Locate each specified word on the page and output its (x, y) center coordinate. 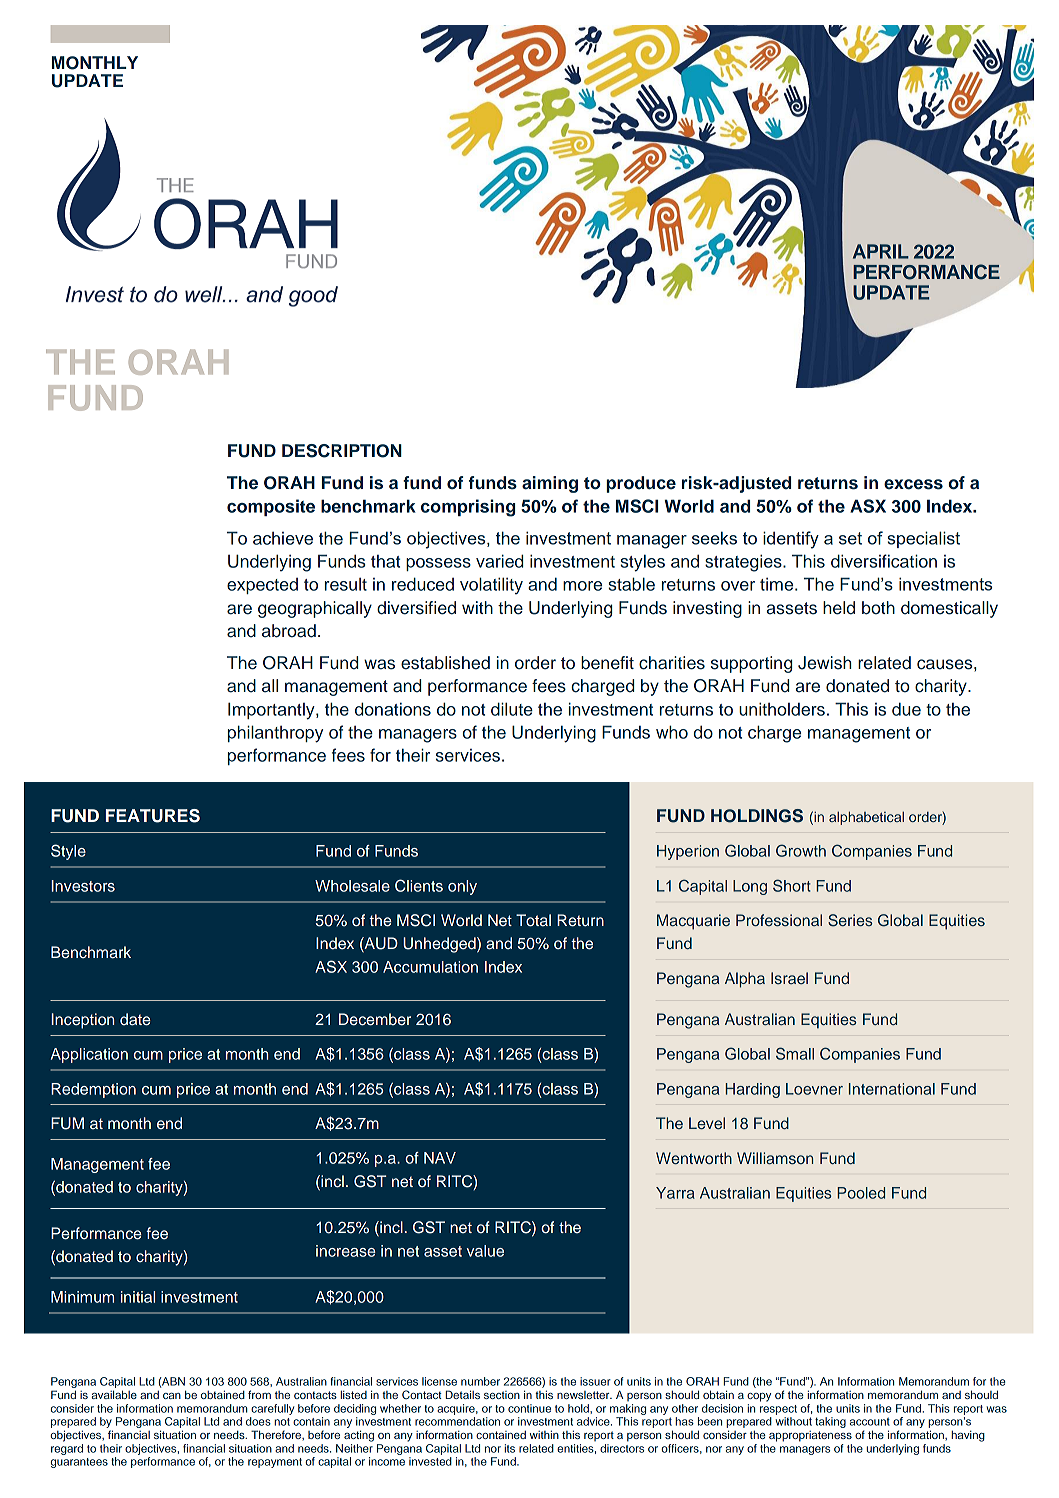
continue (529, 1408)
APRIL (881, 251)
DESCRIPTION (342, 451)
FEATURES (153, 816)
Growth (801, 850)
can (172, 1396)
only (462, 887)
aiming (550, 484)
